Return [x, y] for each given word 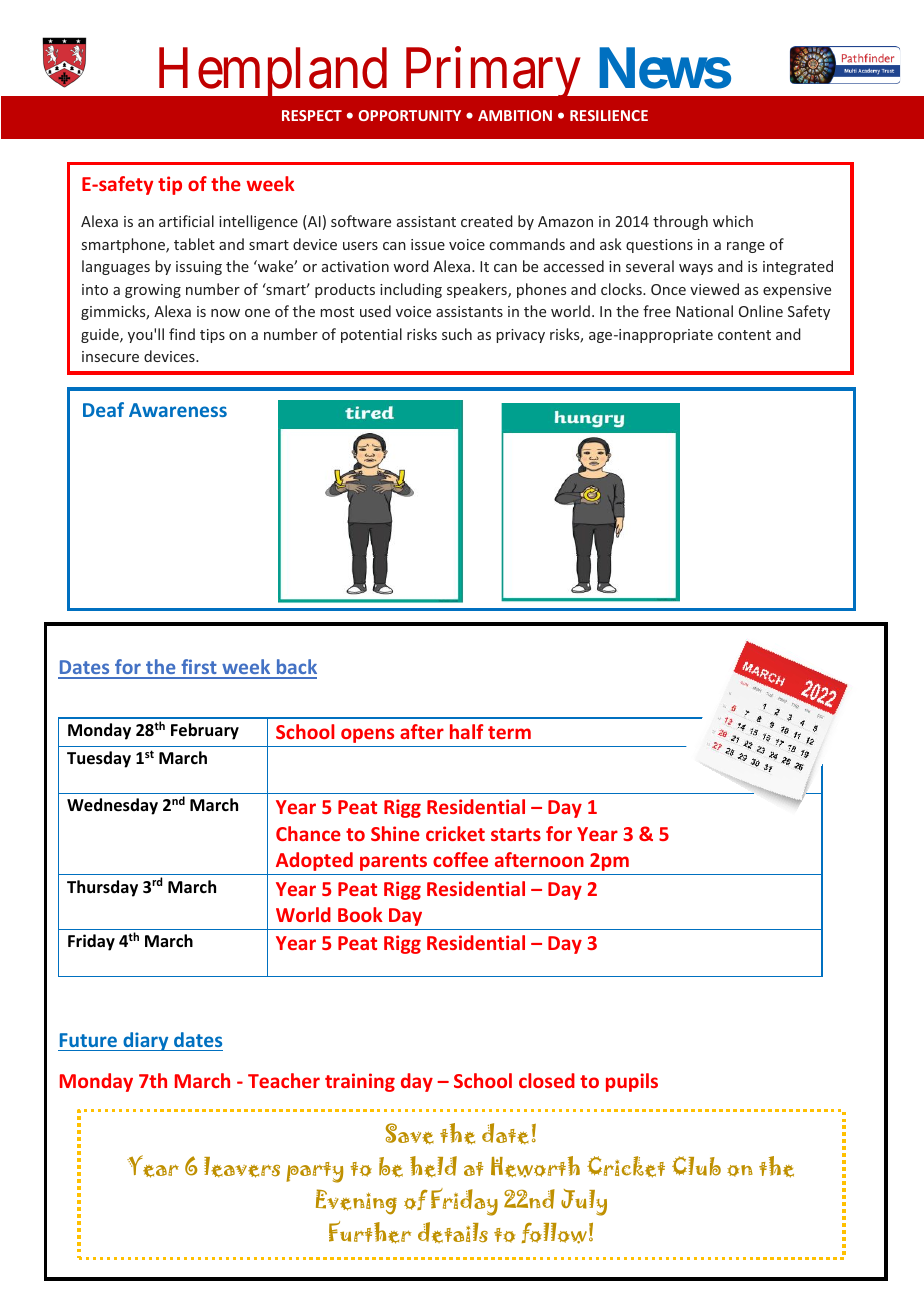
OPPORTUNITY [409, 115]
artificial [186, 221]
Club [696, 1166]
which [733, 221]
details [453, 1232]
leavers [242, 1167]
